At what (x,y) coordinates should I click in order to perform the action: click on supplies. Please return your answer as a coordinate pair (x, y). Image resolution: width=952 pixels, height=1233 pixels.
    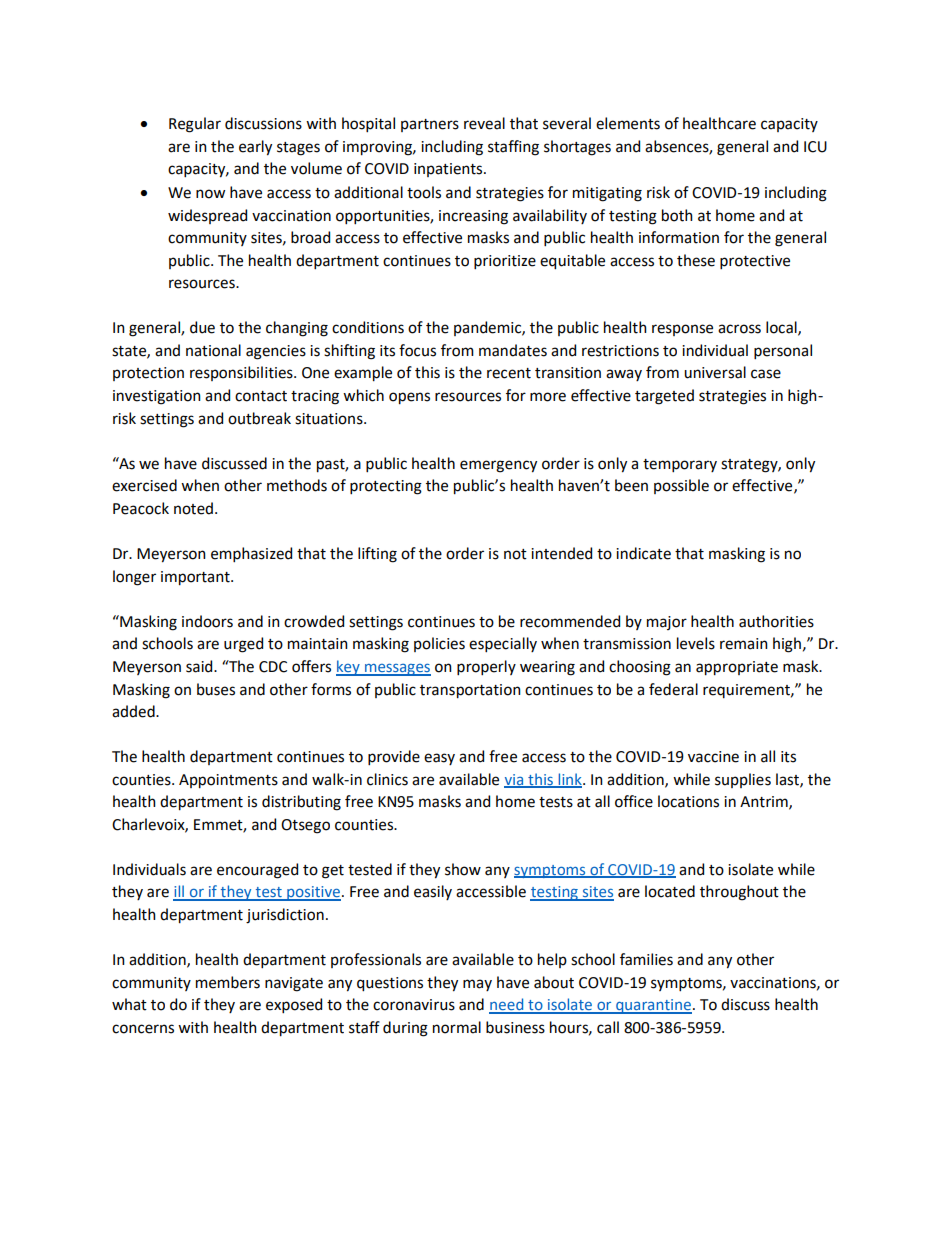
    Looking at the image, I should click on (743, 780).
